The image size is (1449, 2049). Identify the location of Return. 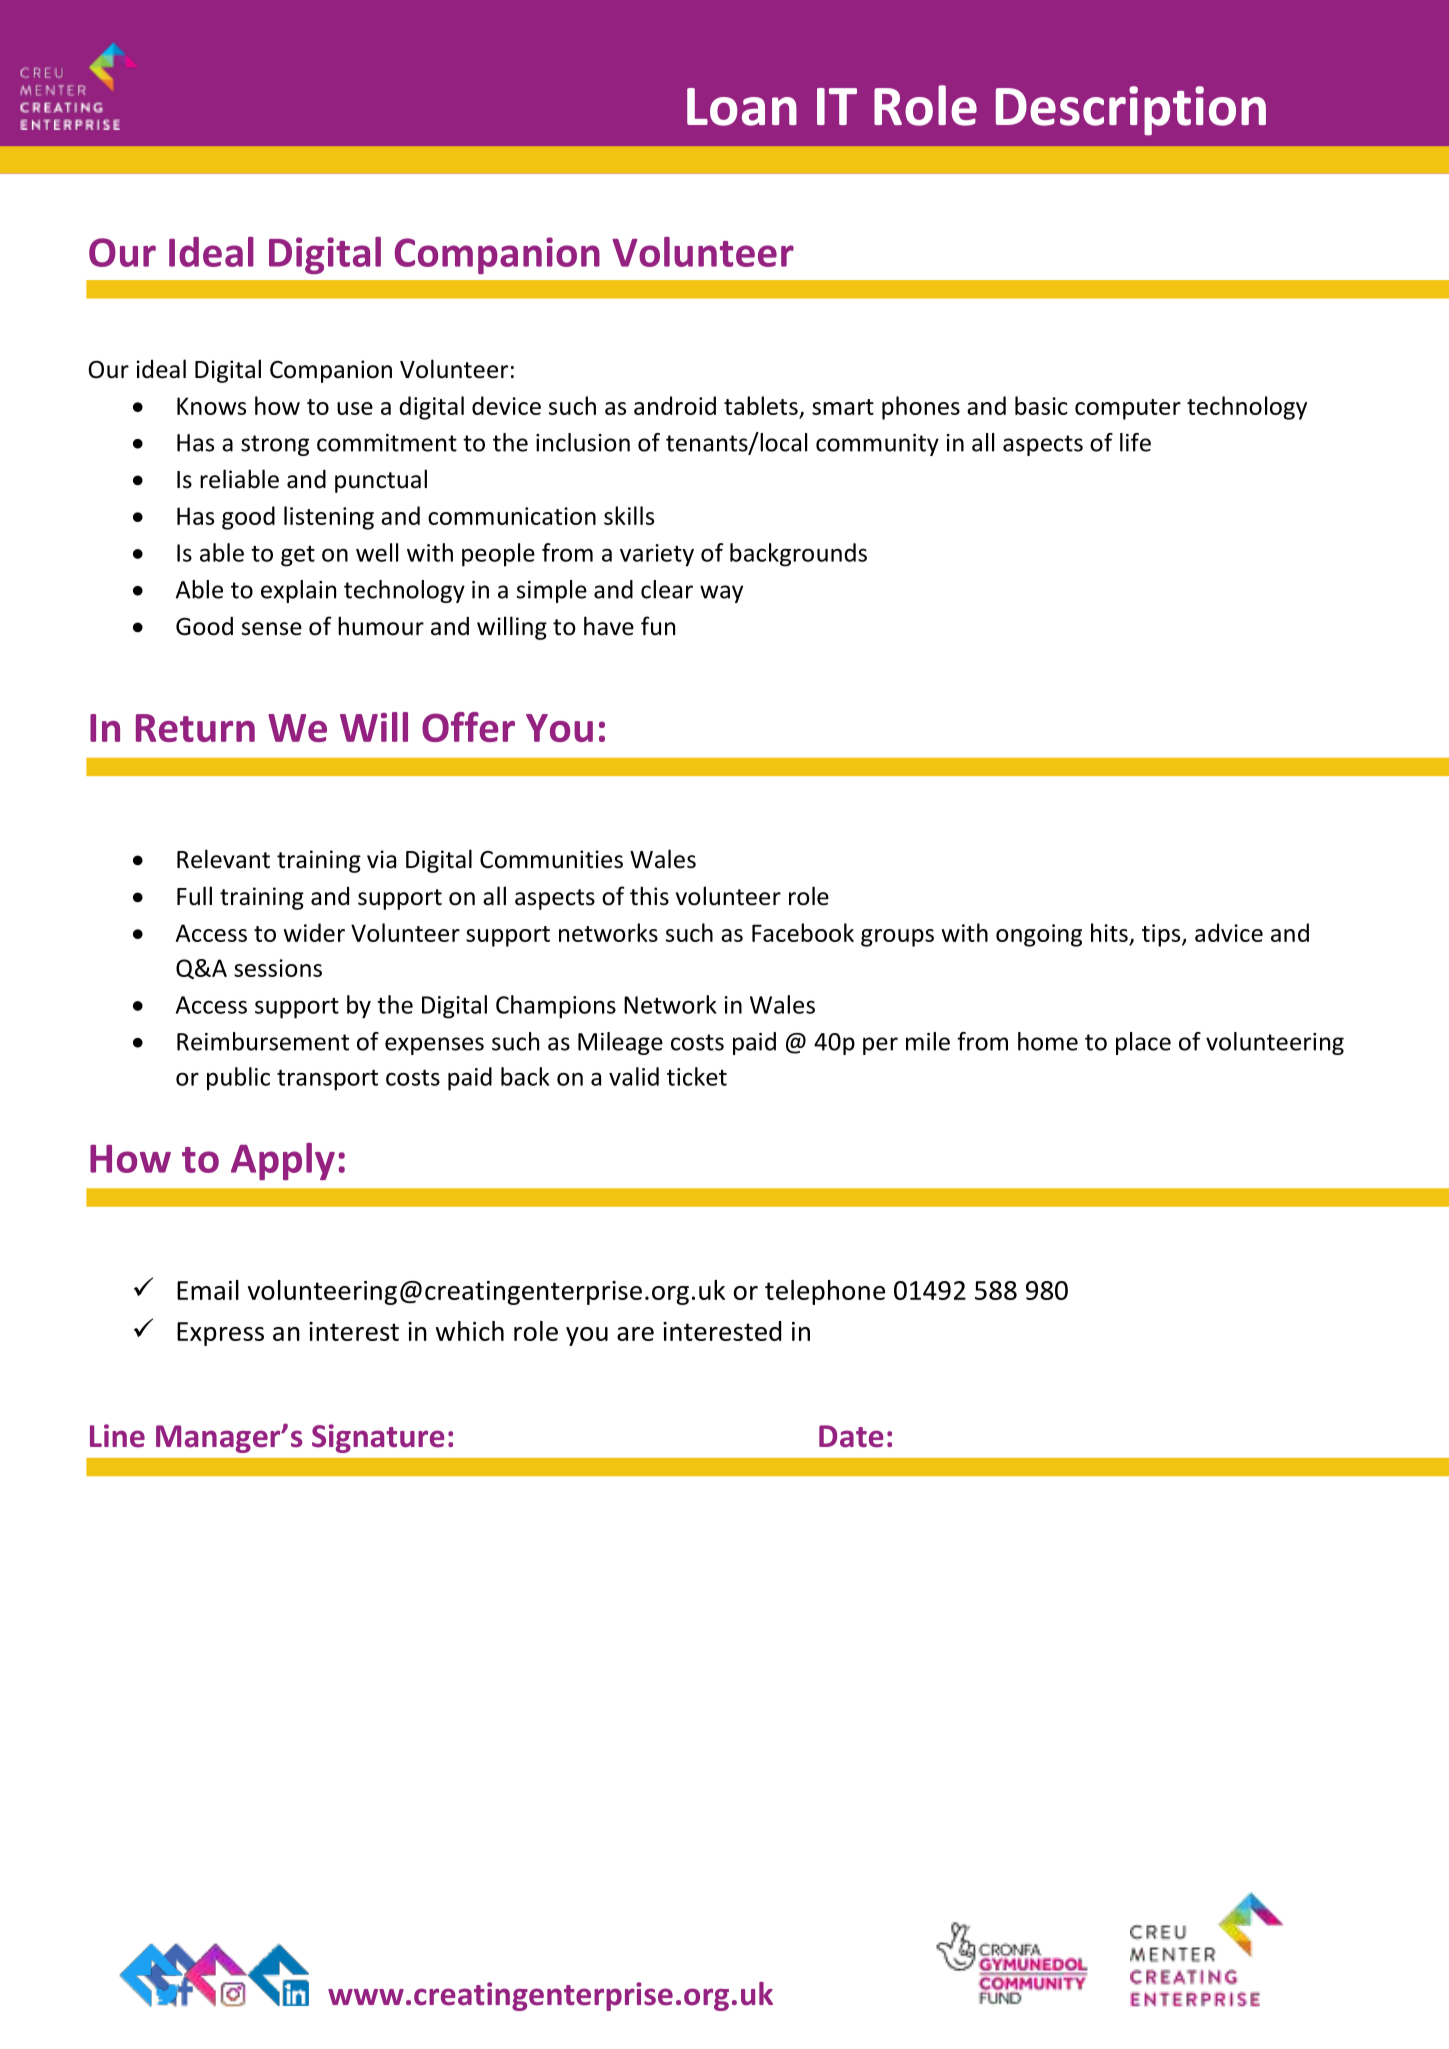
(195, 728).
